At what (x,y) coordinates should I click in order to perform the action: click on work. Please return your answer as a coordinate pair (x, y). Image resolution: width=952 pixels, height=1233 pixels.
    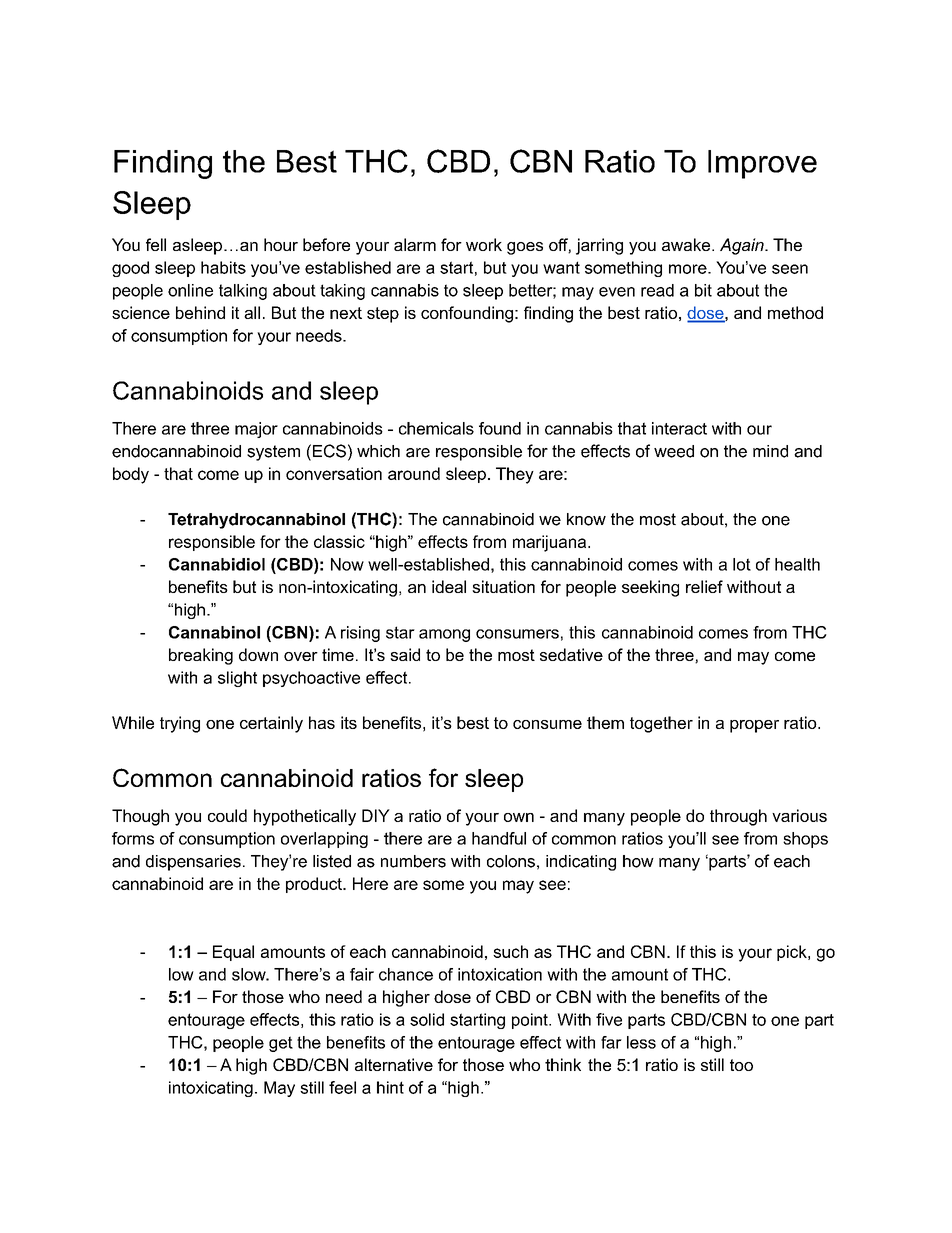
    Looking at the image, I should click on (484, 244).
